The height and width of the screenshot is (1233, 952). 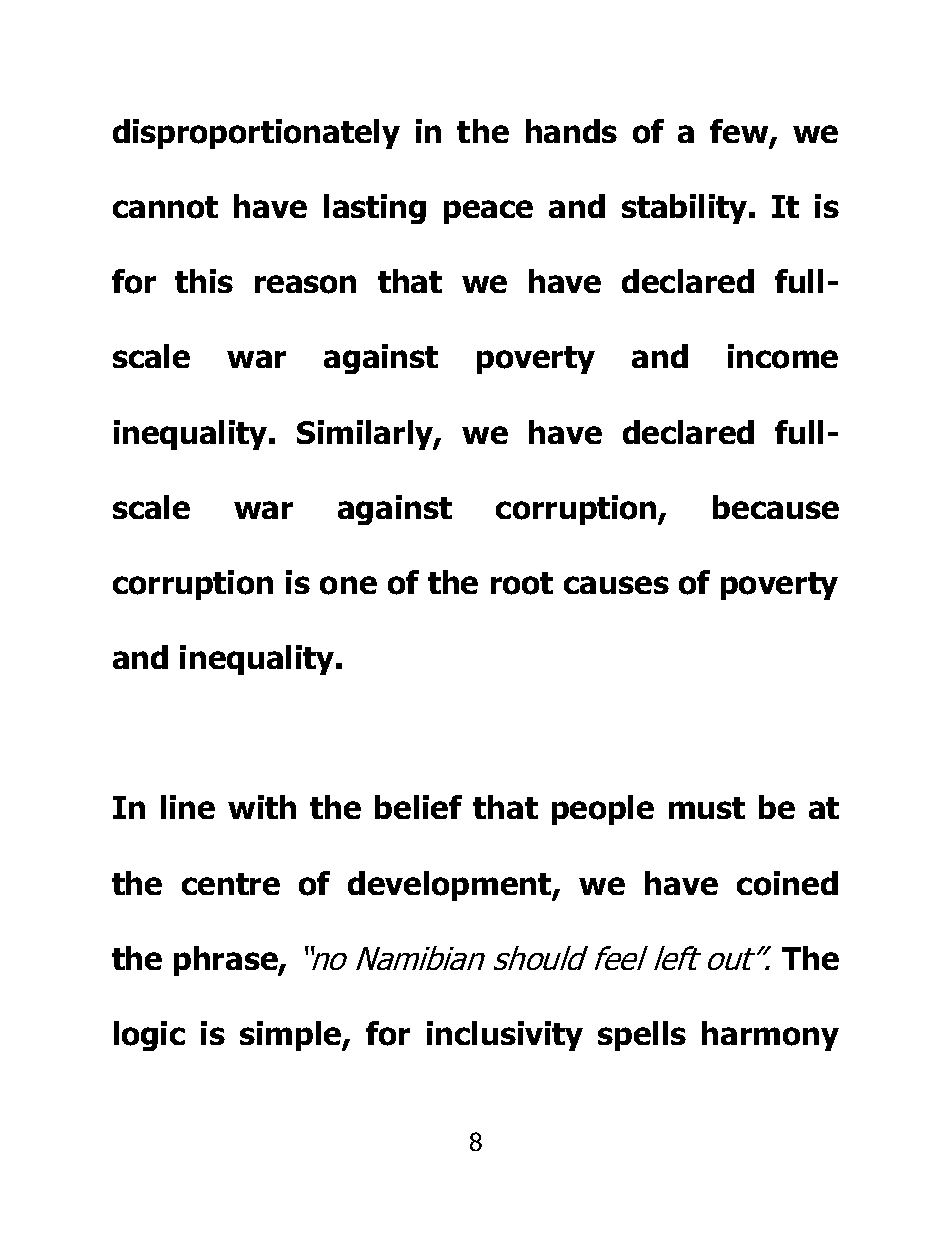 I want to click on hands, so click(x=571, y=131).
